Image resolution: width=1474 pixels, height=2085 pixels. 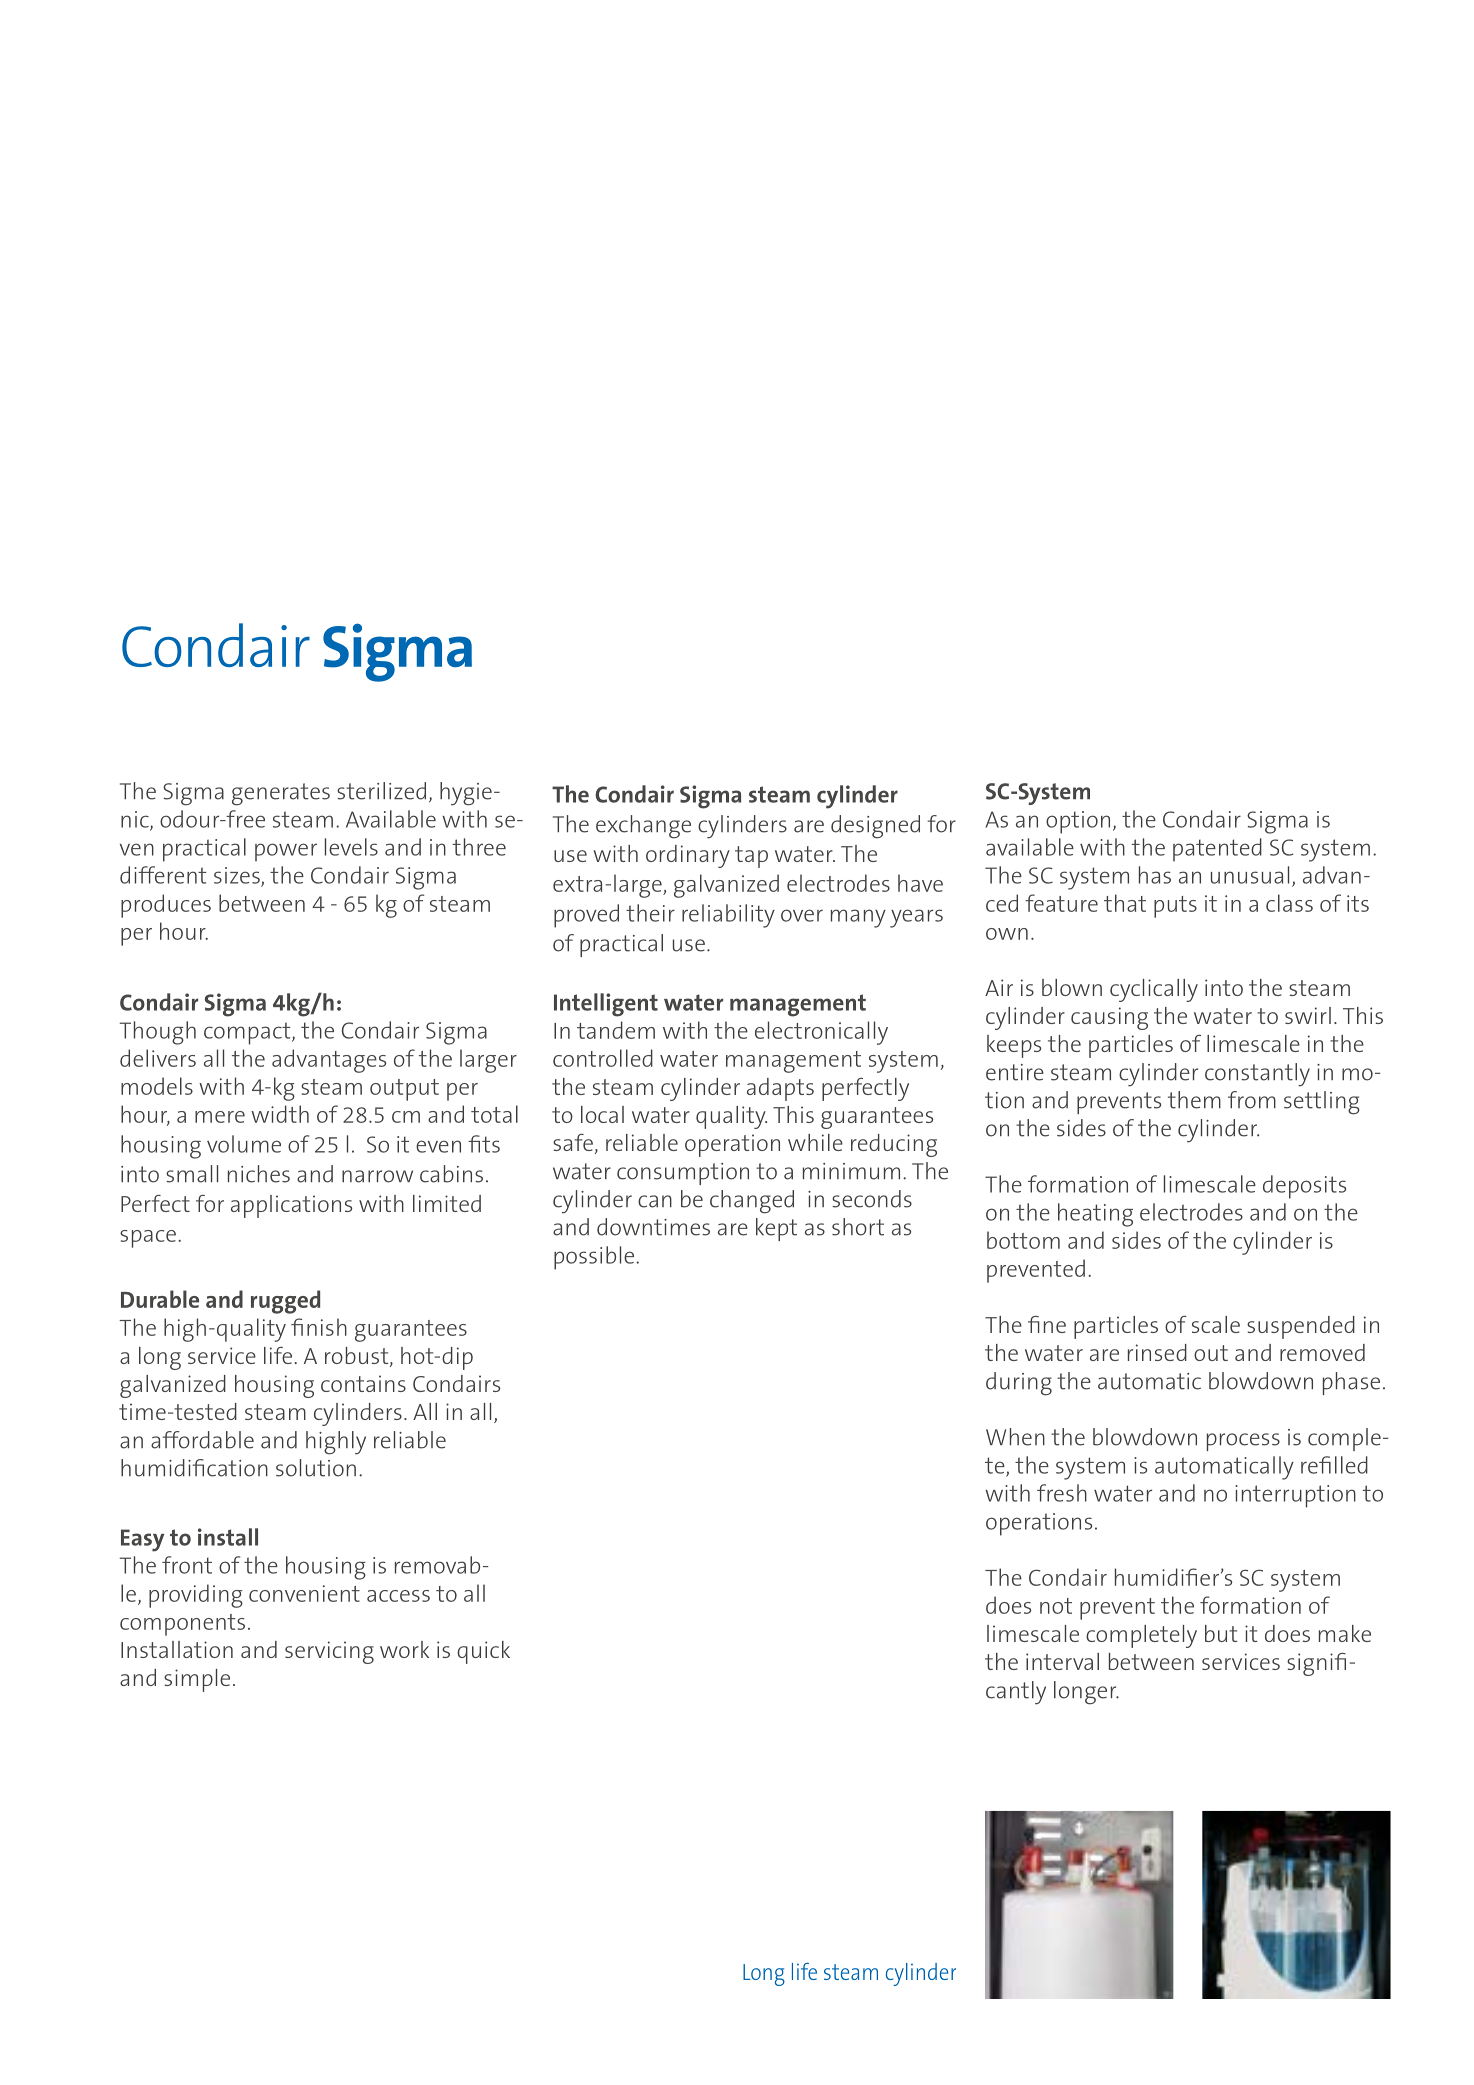 I want to click on patented, so click(x=1217, y=850).
